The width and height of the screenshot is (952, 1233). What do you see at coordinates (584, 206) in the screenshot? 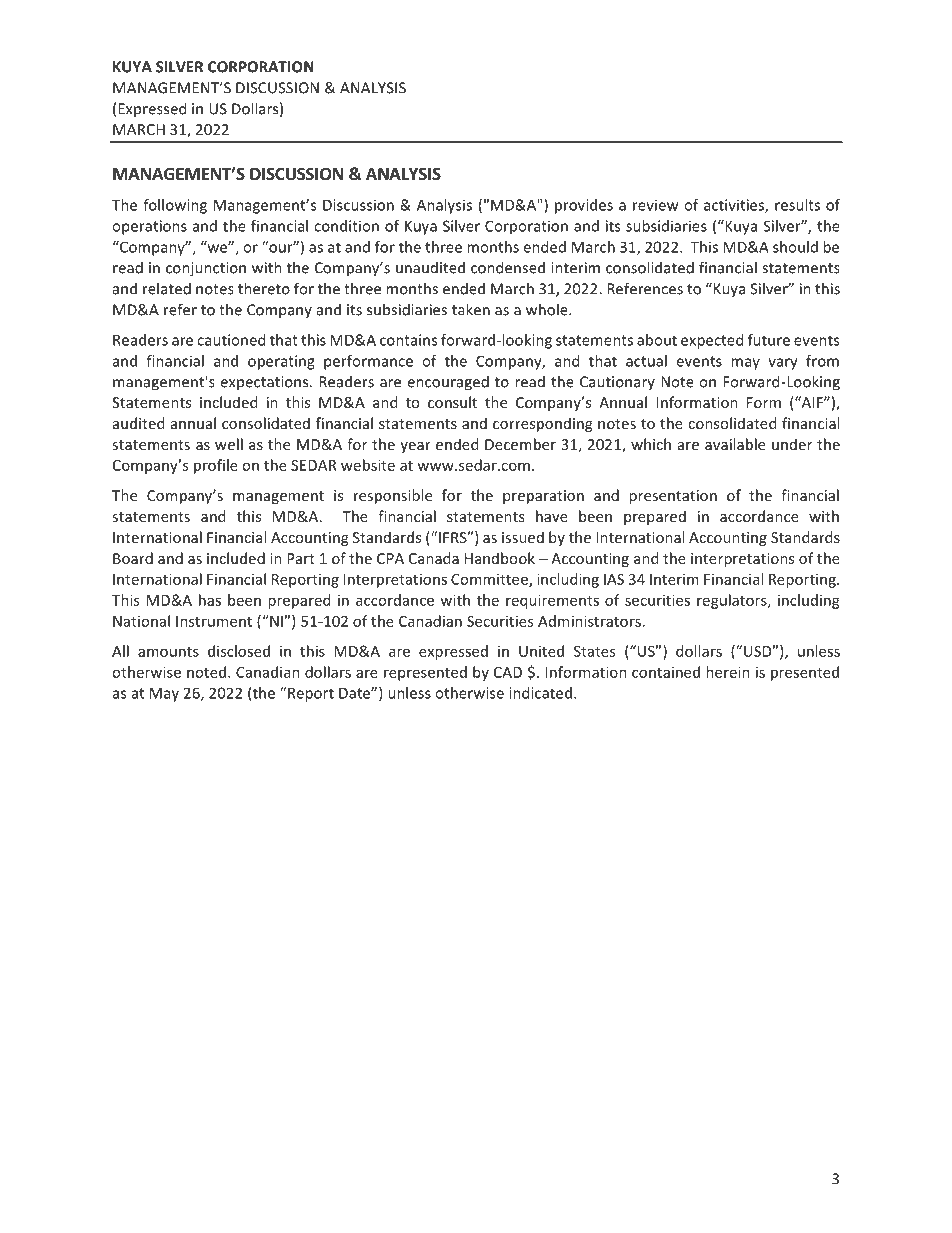
I see `provides` at bounding box center [584, 206].
